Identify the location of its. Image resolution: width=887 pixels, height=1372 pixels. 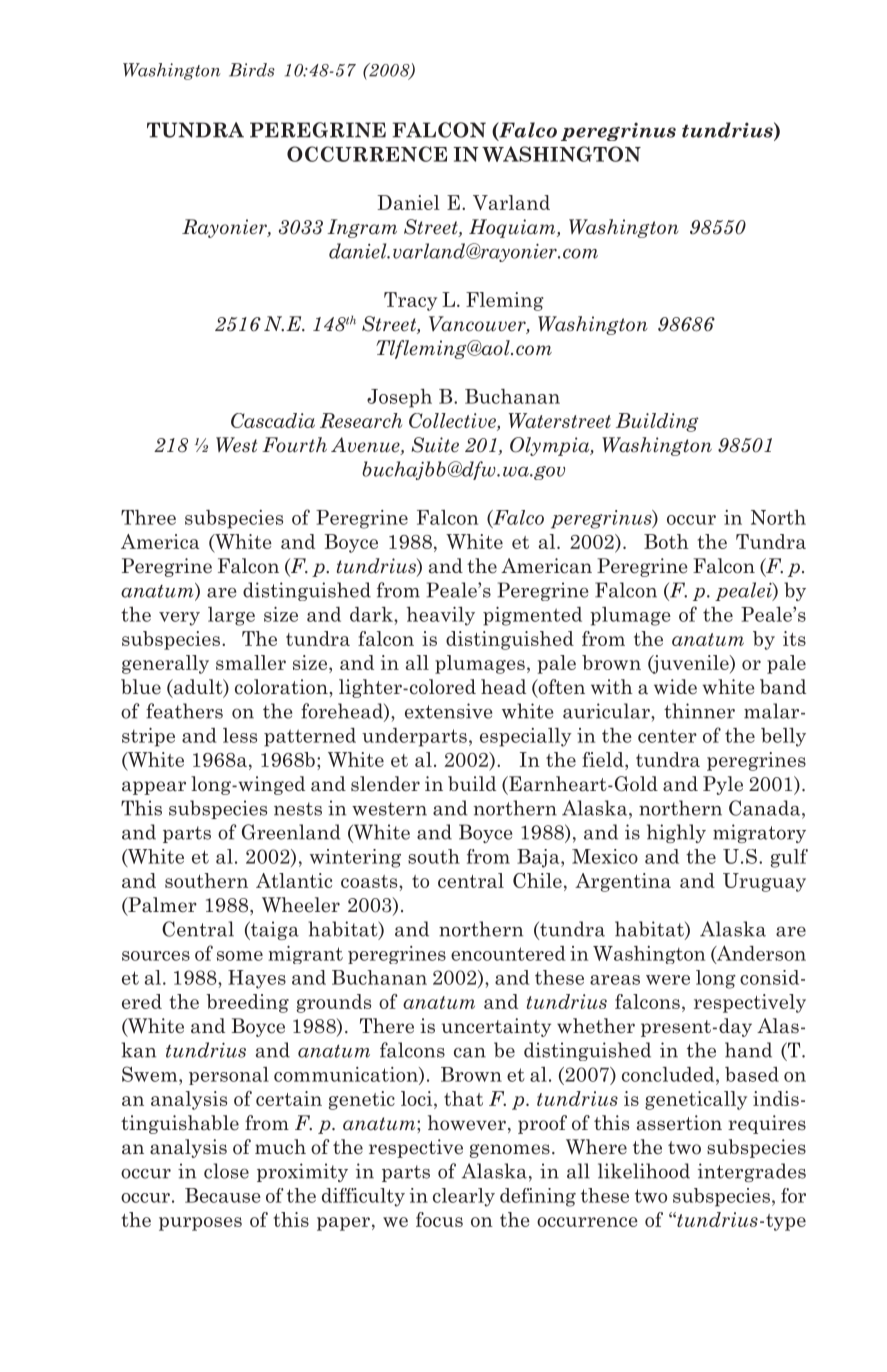
(794, 638).
